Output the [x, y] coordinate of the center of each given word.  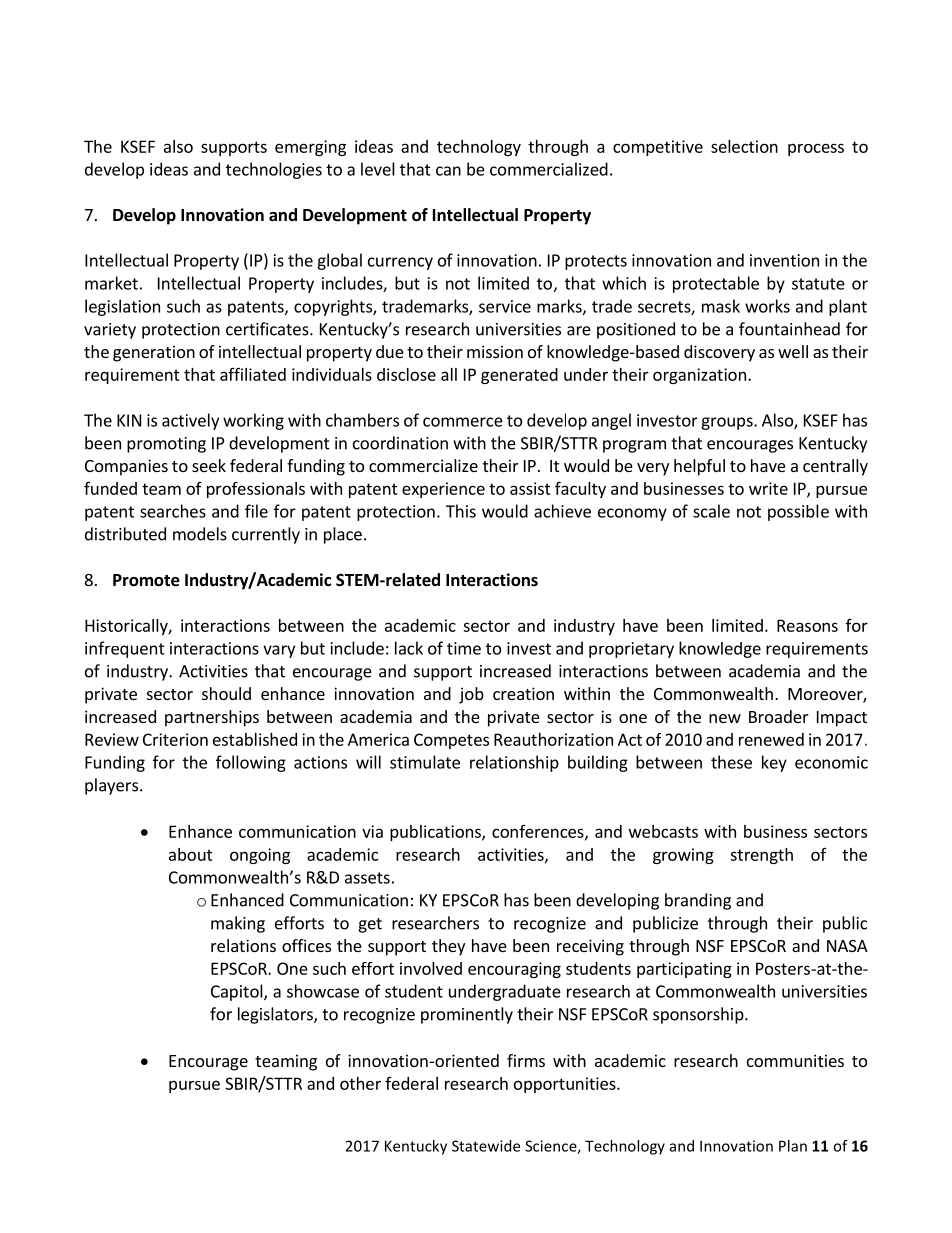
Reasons [807, 625]
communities [795, 1060]
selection [744, 146]
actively [190, 421]
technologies [274, 170]
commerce [463, 422]
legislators [276, 1015]
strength [761, 856]
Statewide [486, 1146]
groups [728, 423]
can [448, 171]
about [191, 854]
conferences [539, 832]
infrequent [125, 649]
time [464, 648]
